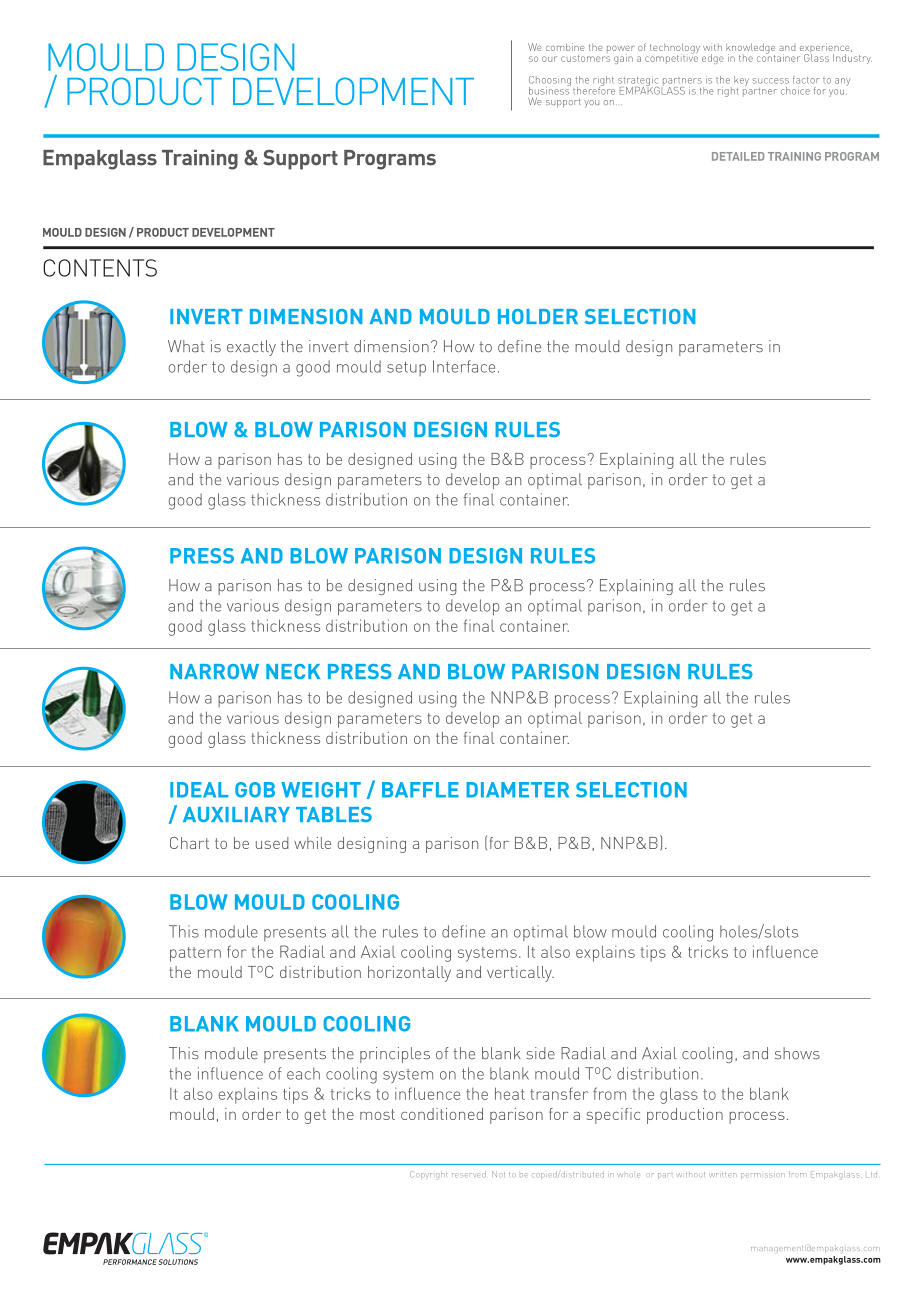 The height and width of the screenshot is (1308, 924). What do you see at coordinates (100, 268) in the screenshot?
I see `CONTENTS` at bounding box center [100, 268].
